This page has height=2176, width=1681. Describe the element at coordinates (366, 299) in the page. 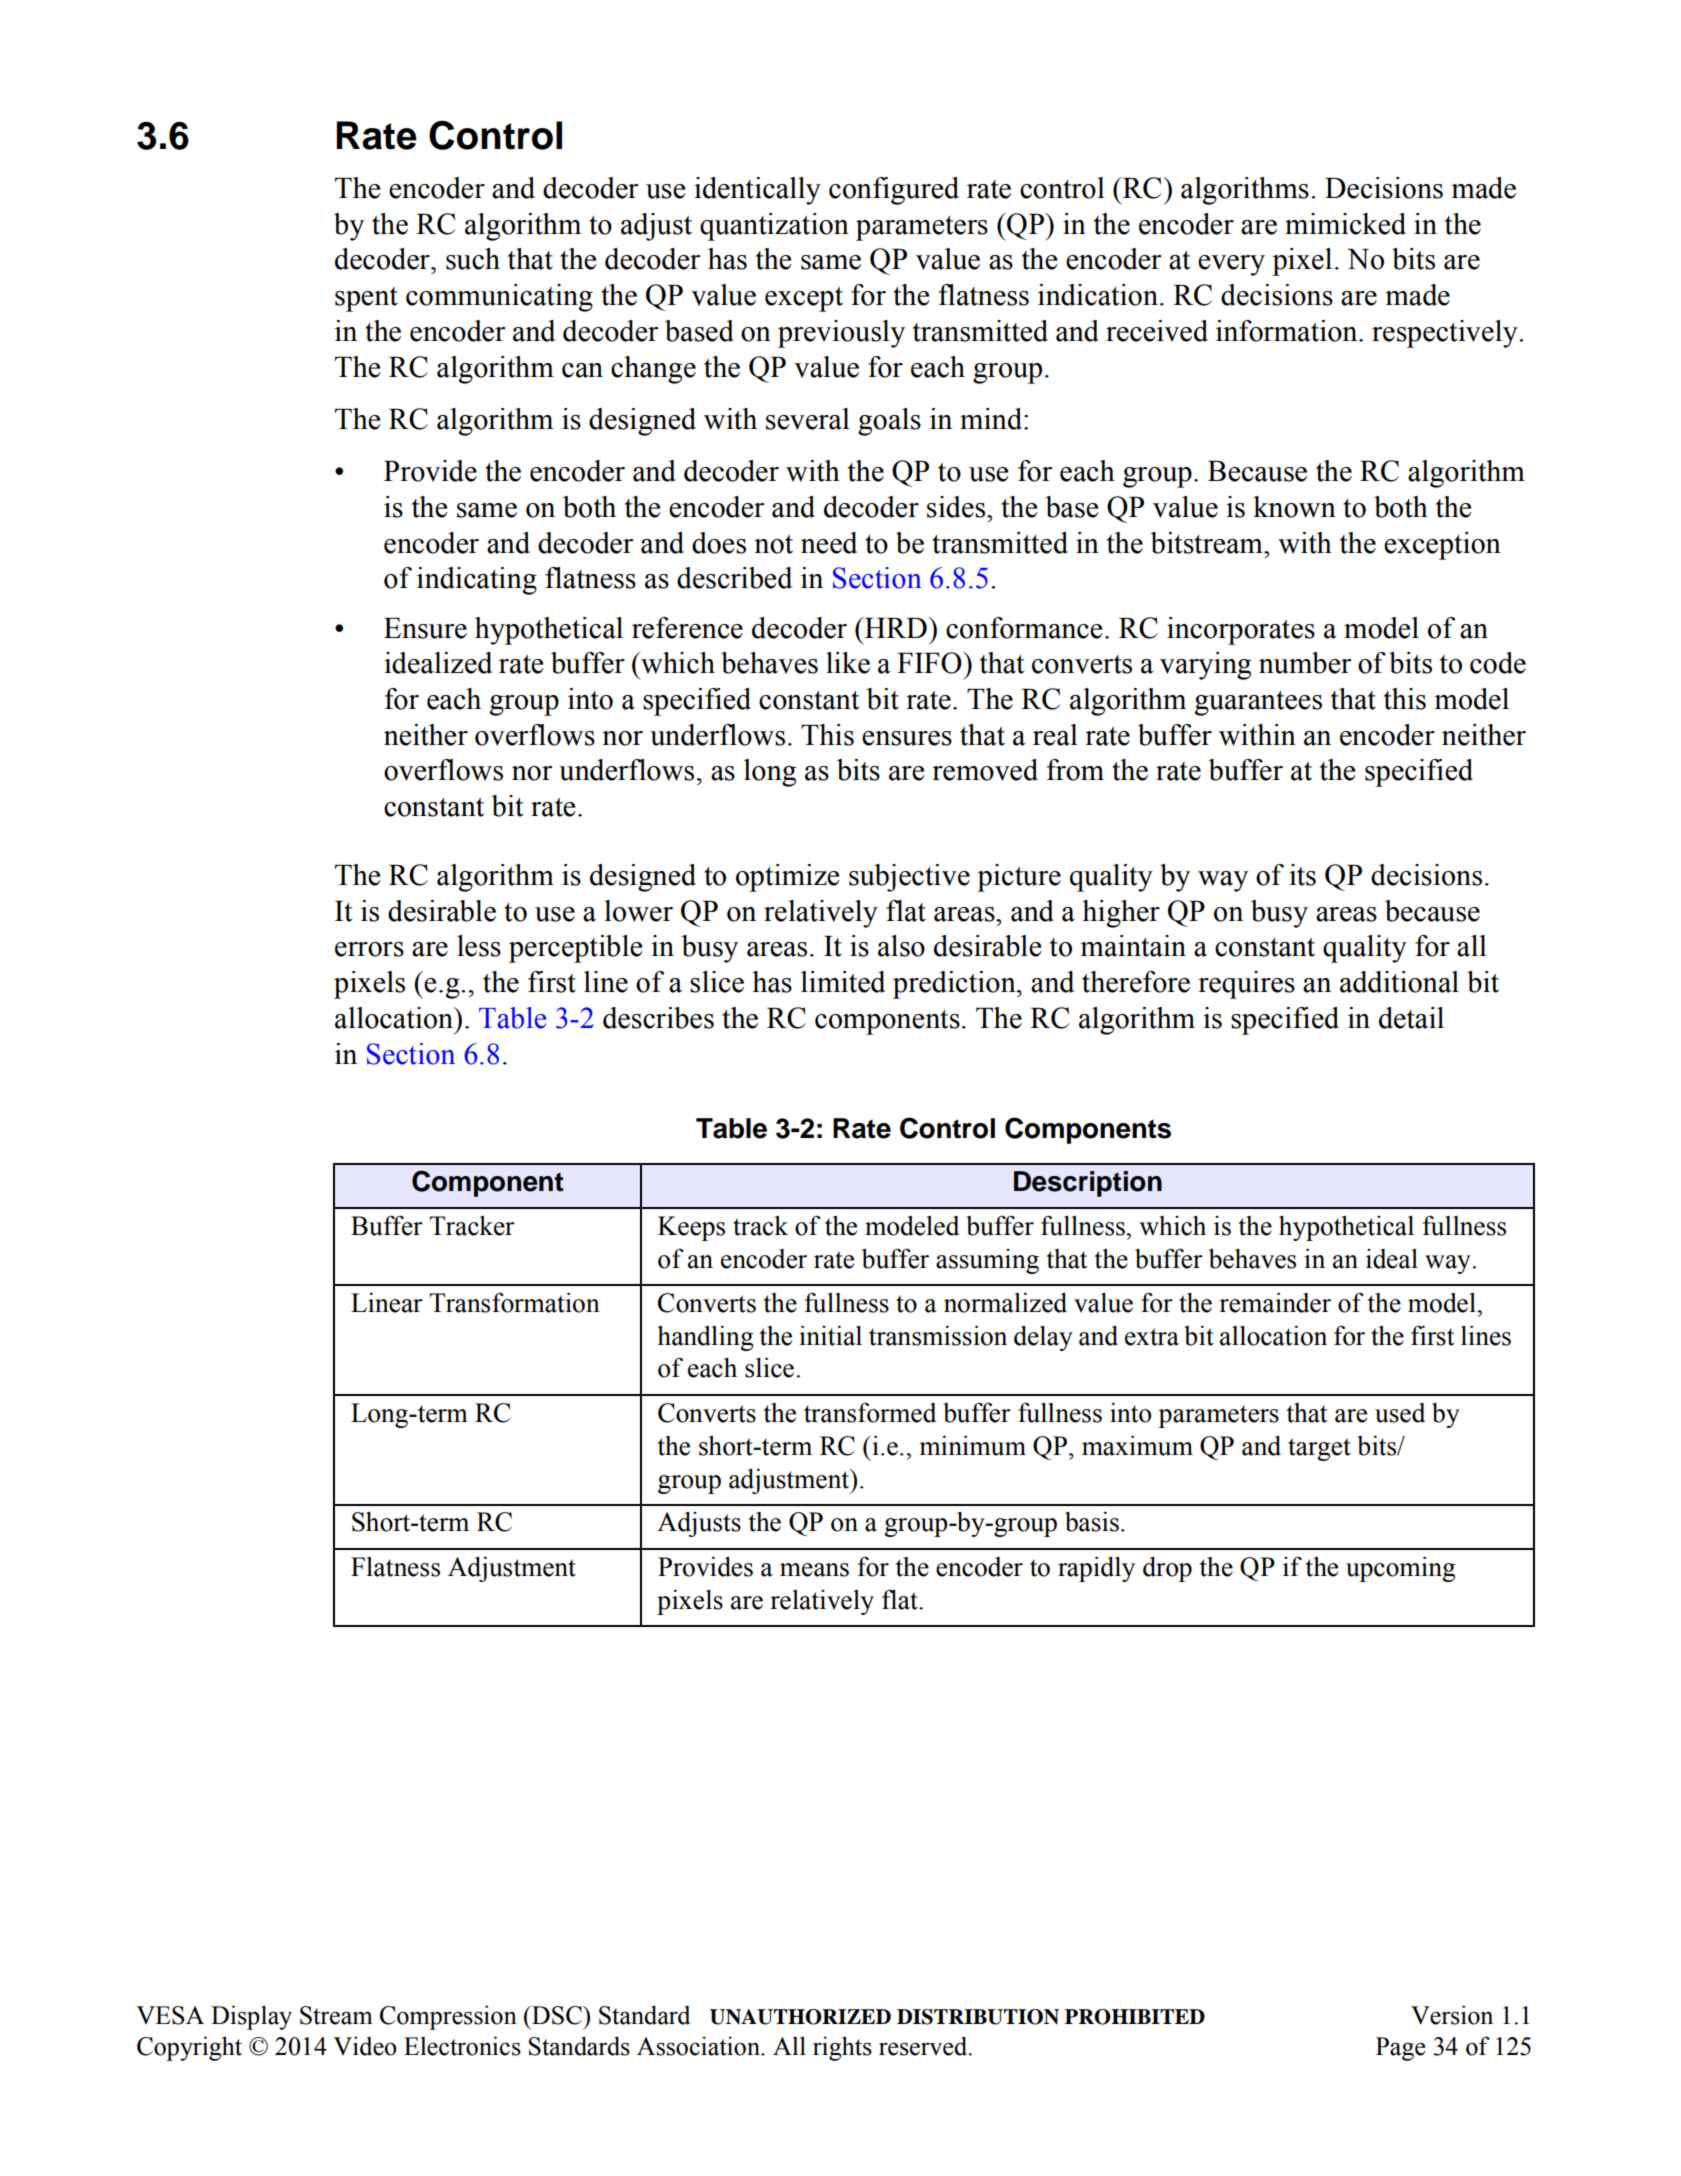

I see `spent` at that location.
